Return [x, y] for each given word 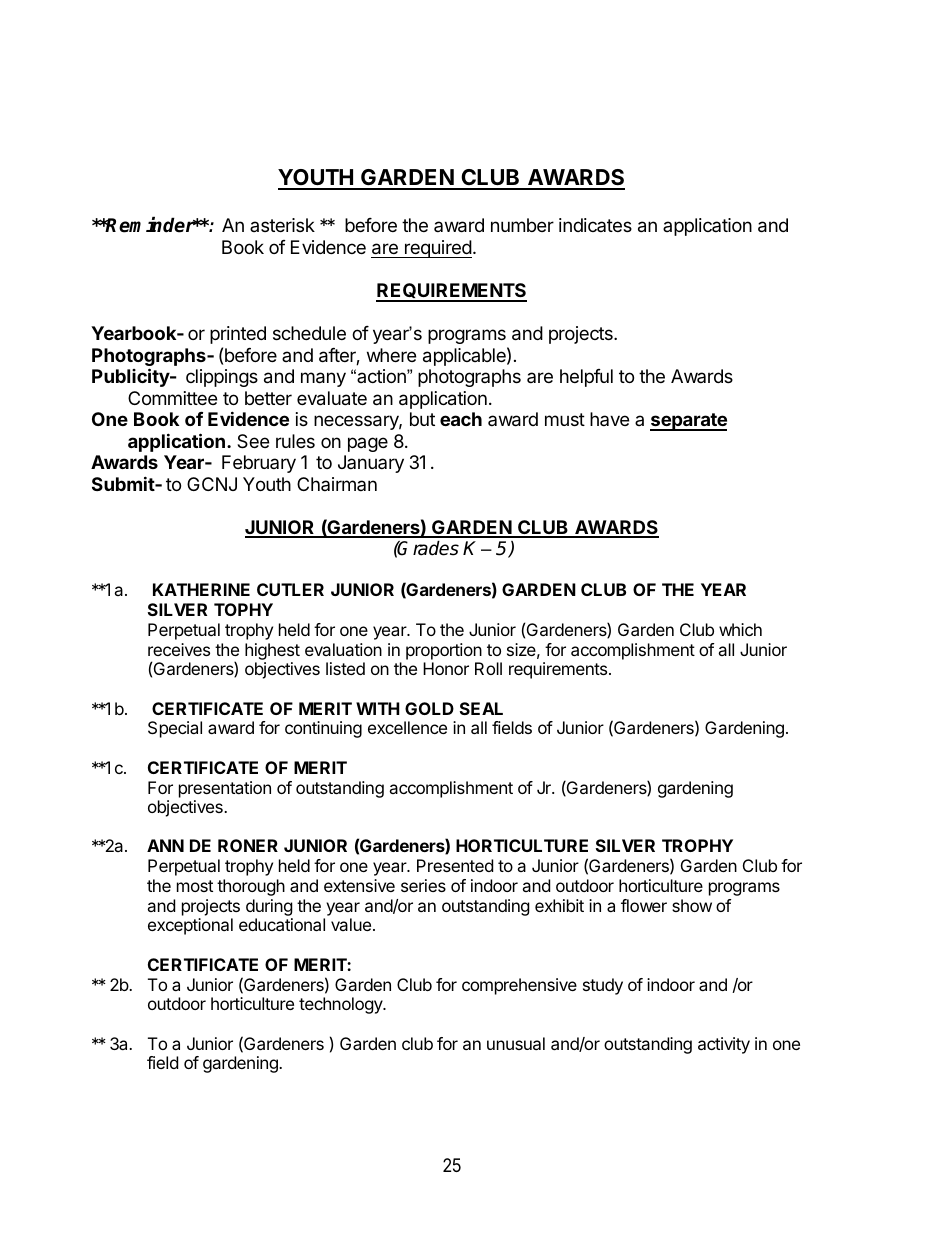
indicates [595, 225]
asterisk [282, 225]
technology [342, 1005]
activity [724, 1045]
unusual [516, 1043]
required [437, 249]
